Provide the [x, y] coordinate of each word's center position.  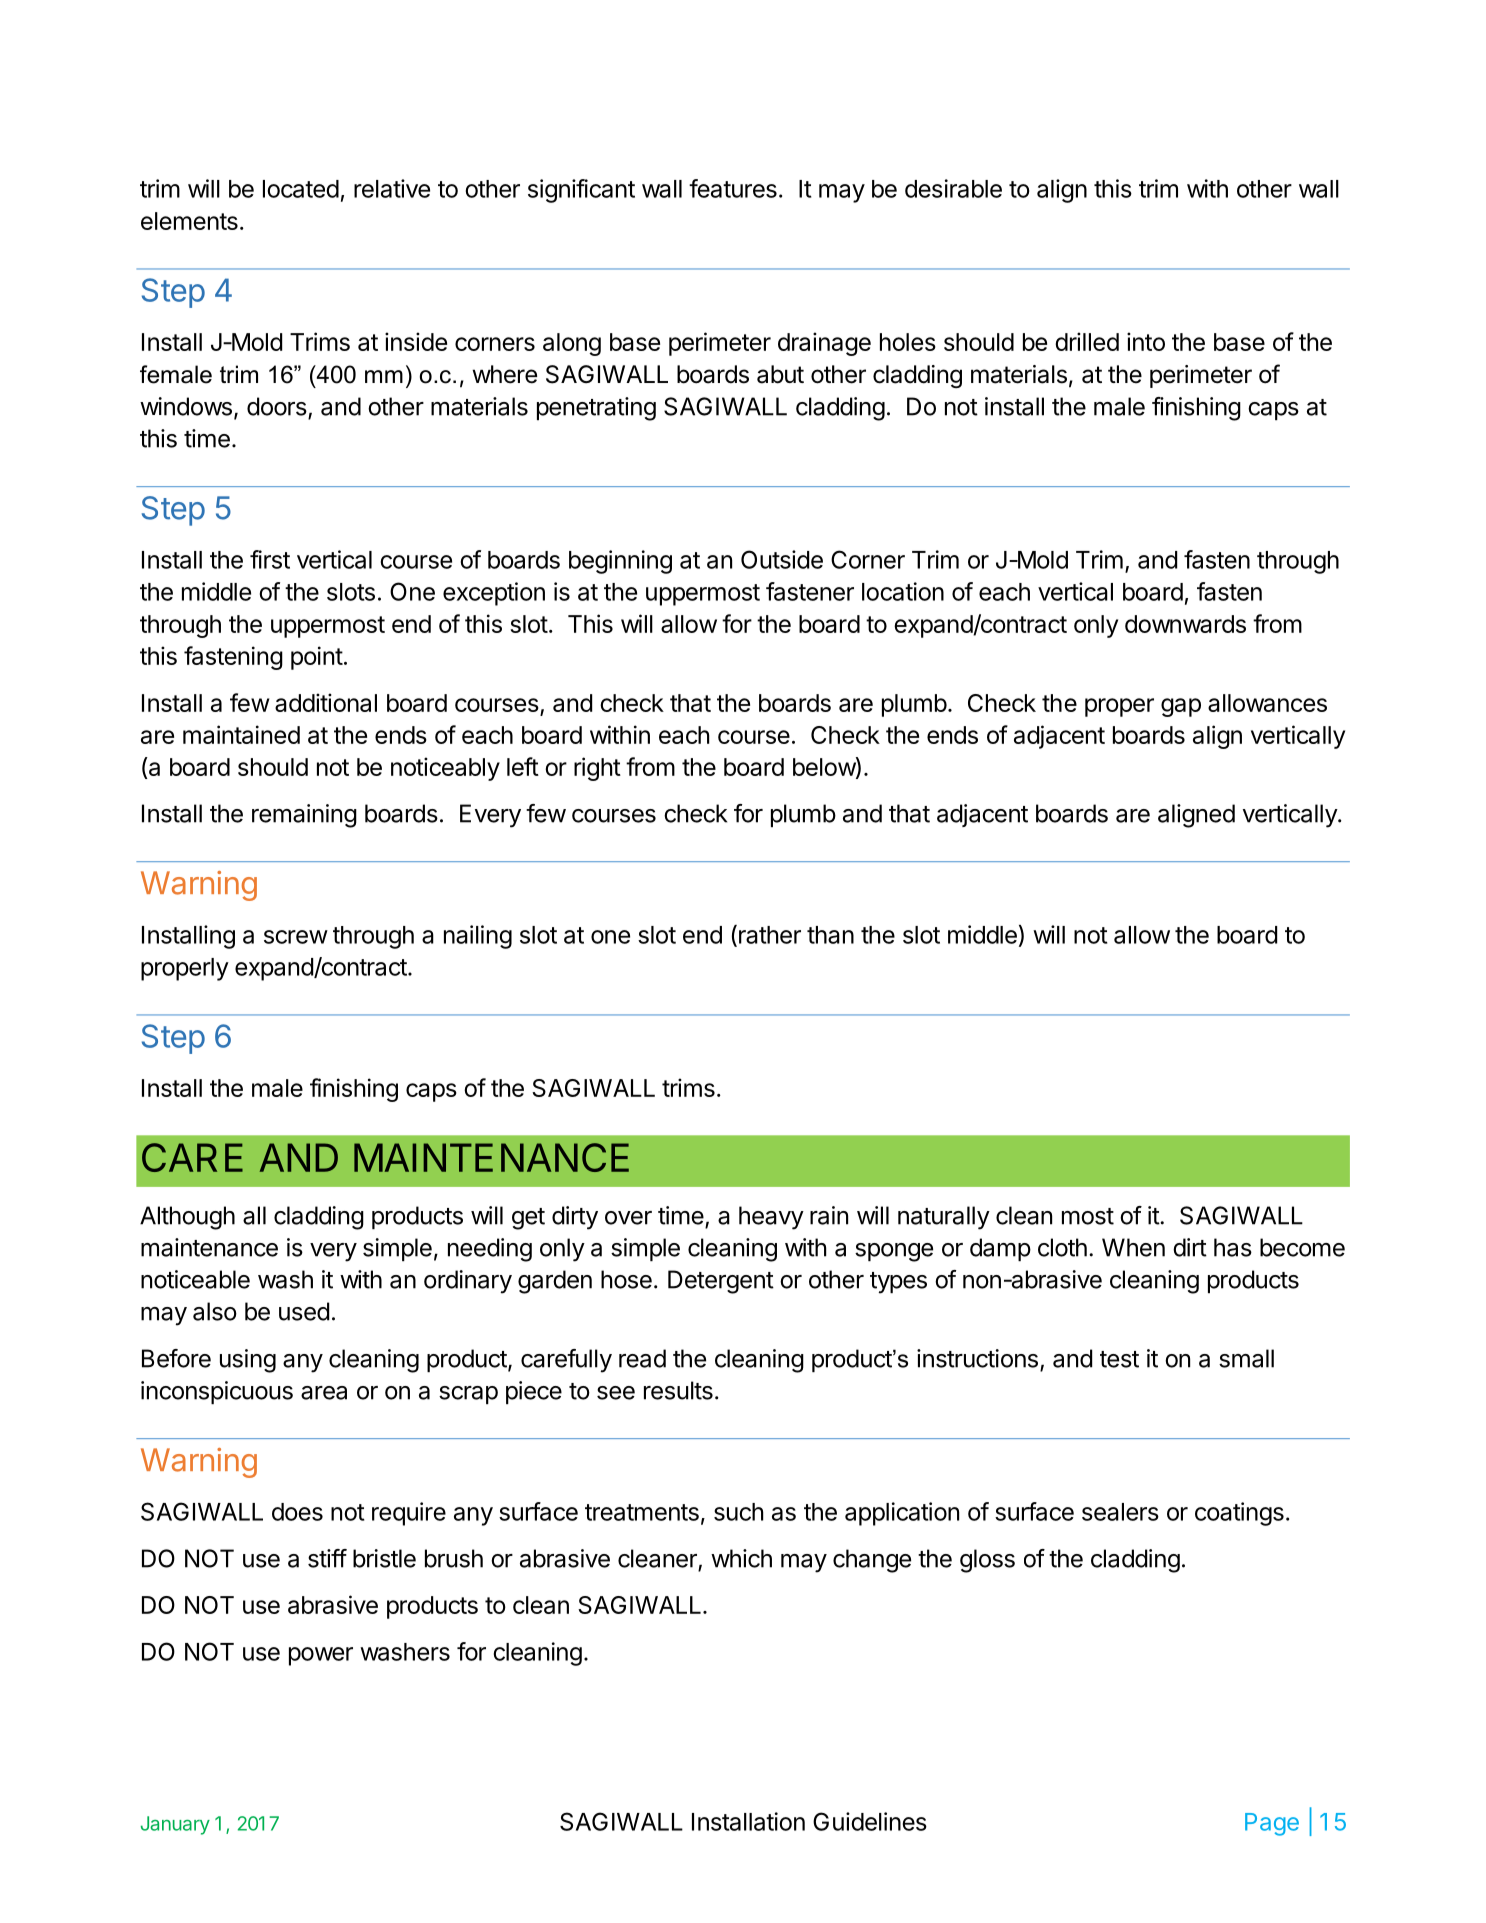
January [175, 1825]
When [1133, 1247]
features [733, 188]
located [301, 189]
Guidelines [870, 1821]
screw [296, 937]
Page [1272, 1824]
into [1146, 341]
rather [770, 935]
